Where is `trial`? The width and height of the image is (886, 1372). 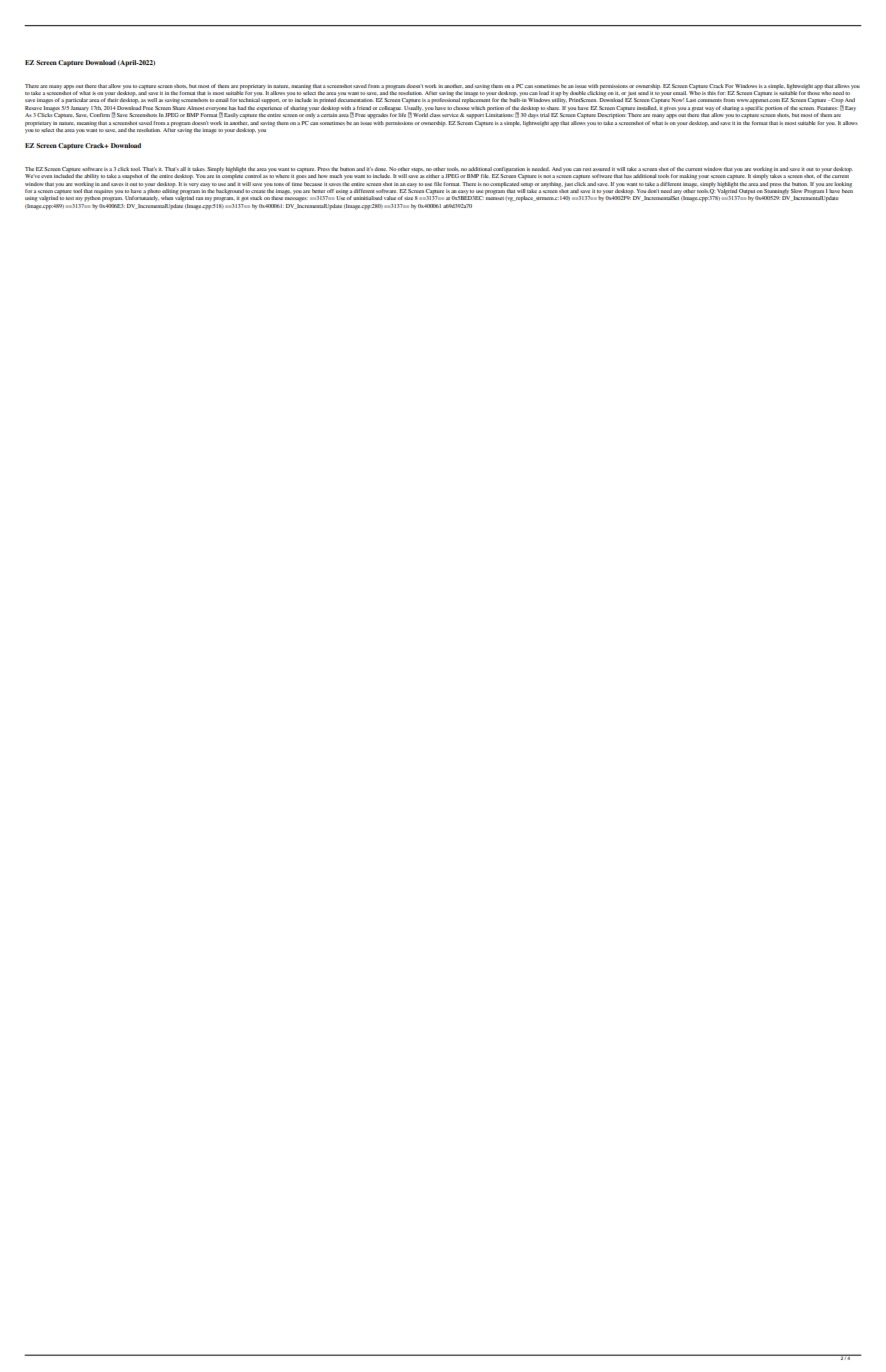
trial is located at coordinates (545, 115).
